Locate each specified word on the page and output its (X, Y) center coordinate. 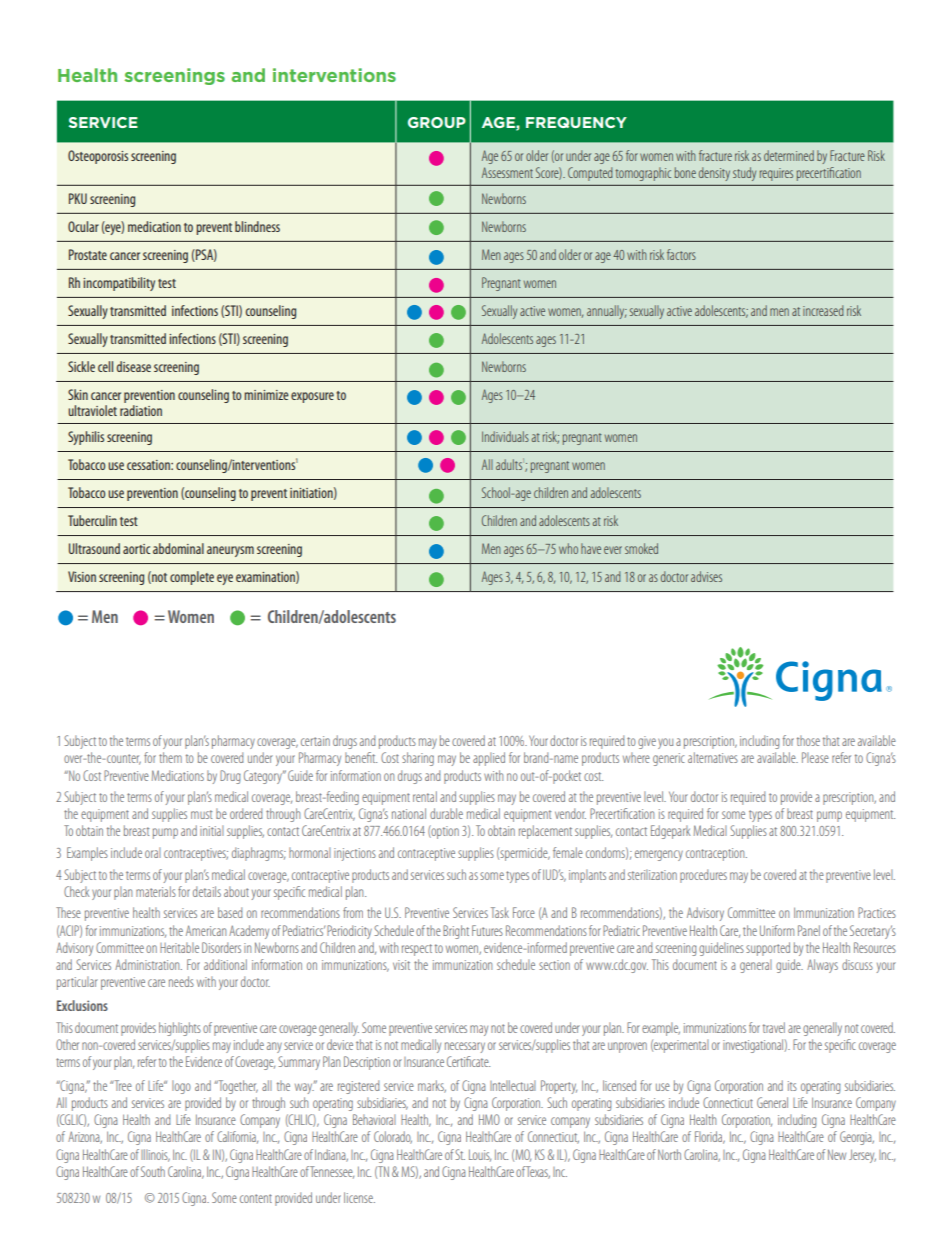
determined (789, 155)
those (808, 740)
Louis (480, 1155)
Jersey (862, 1156)
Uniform (777, 930)
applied (489, 759)
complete (192, 578)
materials (156, 891)
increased (823, 310)
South (153, 1171)
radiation (141, 410)
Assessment (507, 172)
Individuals (505, 436)
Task (500, 912)
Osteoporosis (98, 157)
